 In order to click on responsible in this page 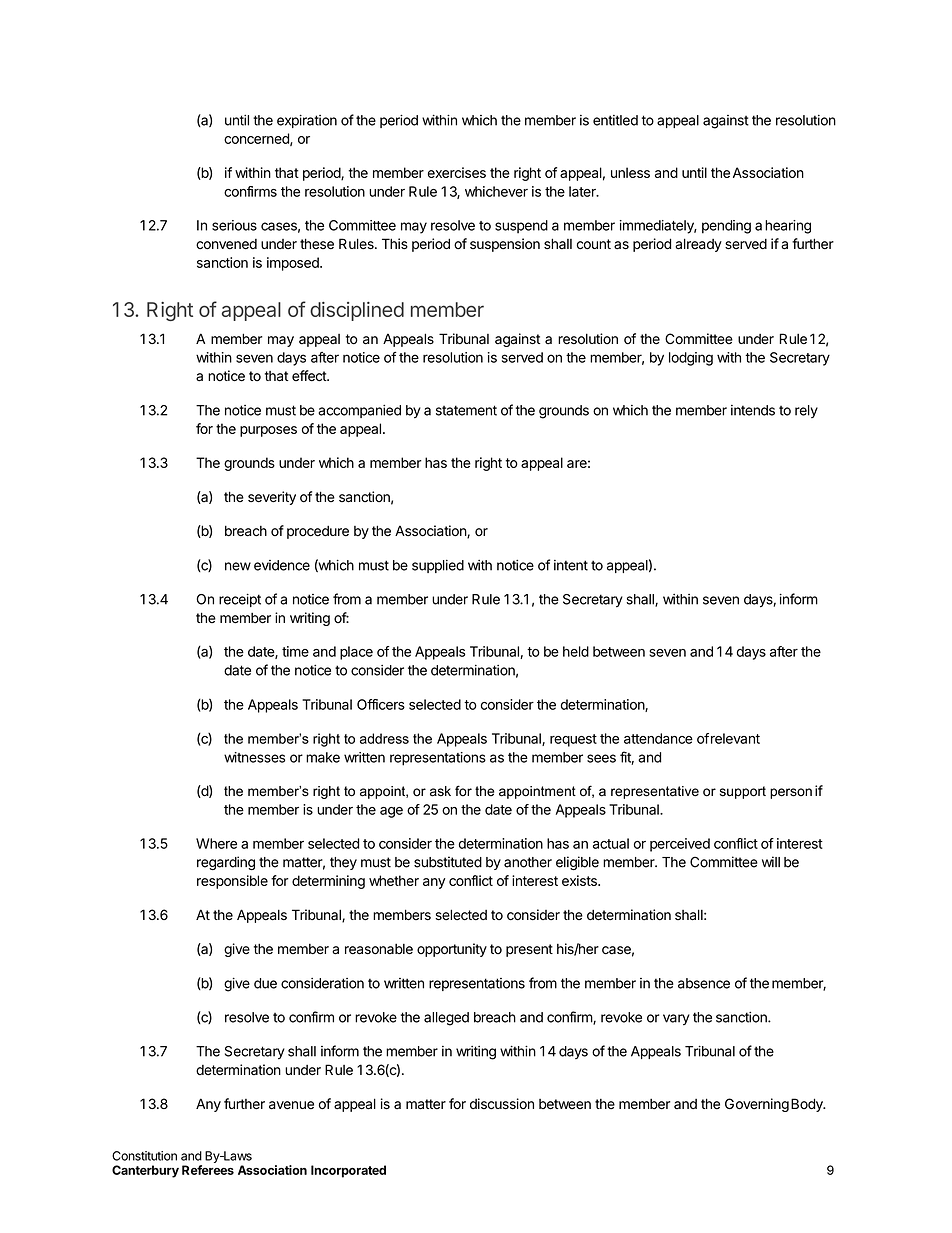, I will do `click(232, 882)`.
